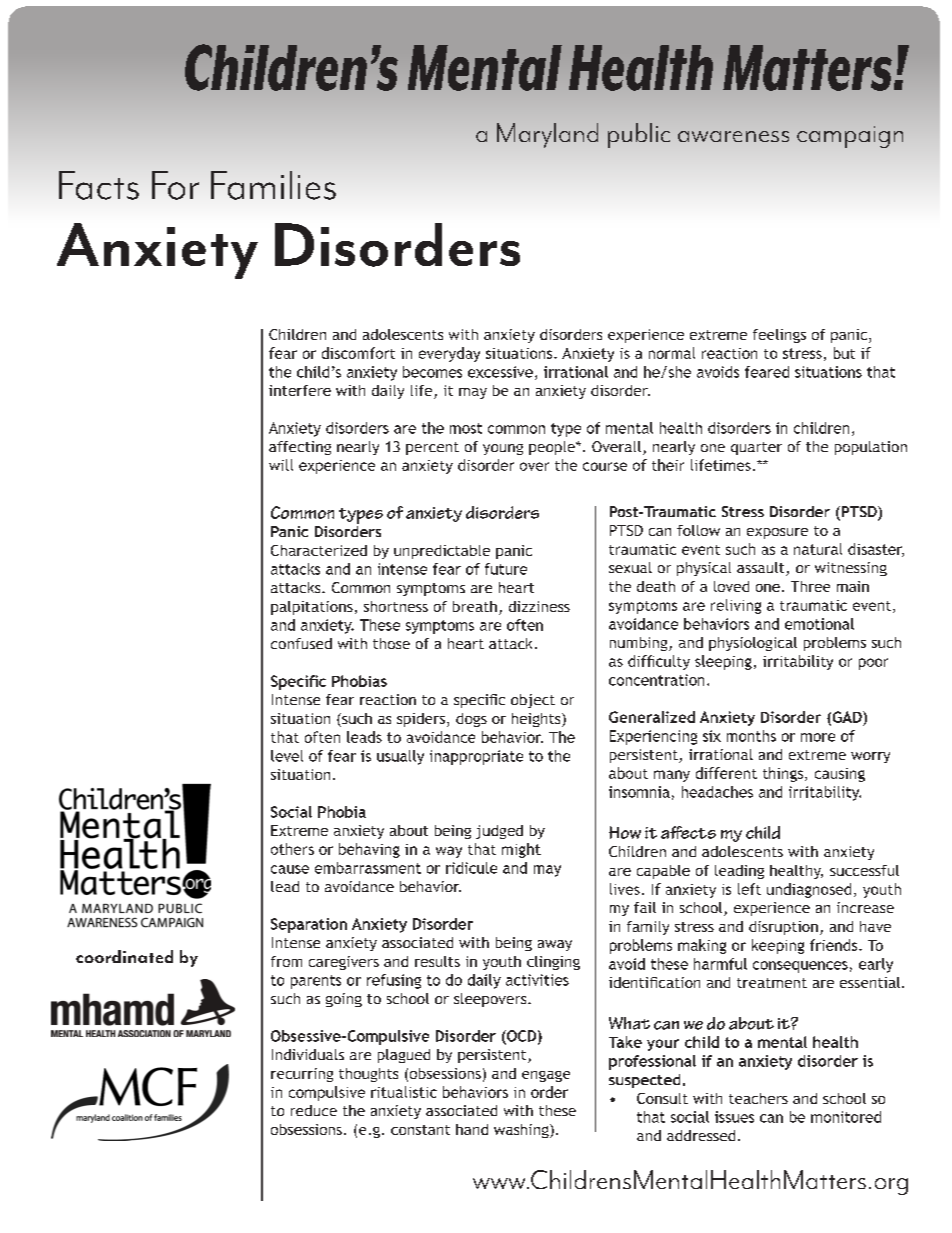 The height and width of the screenshot is (1233, 952). Describe the element at coordinates (733, 136) in the screenshot. I see `awareness` at that location.
